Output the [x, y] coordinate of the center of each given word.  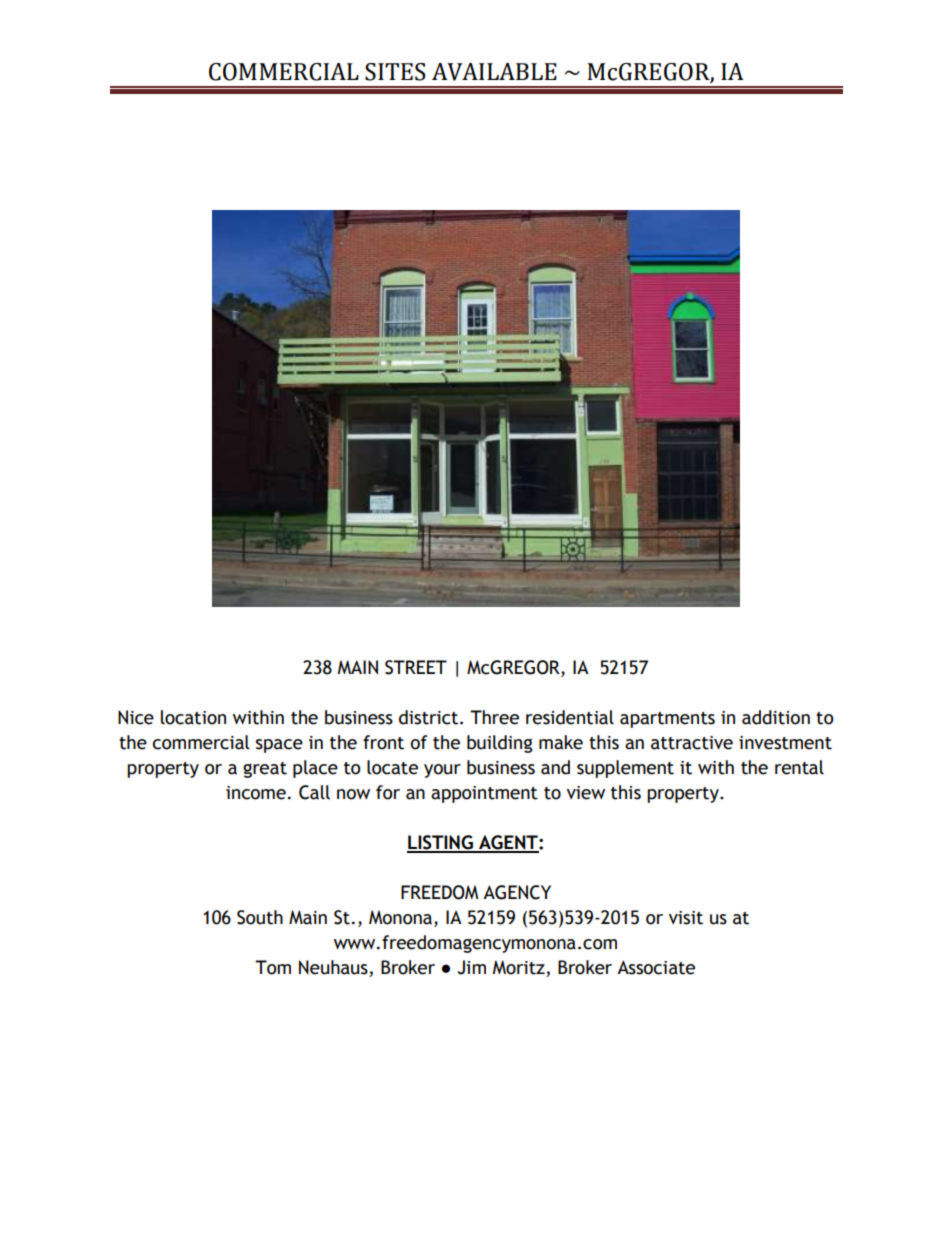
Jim [472, 967]
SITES [395, 72]
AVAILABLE [494, 72]
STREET [416, 667]
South [260, 917]
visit [686, 918]
